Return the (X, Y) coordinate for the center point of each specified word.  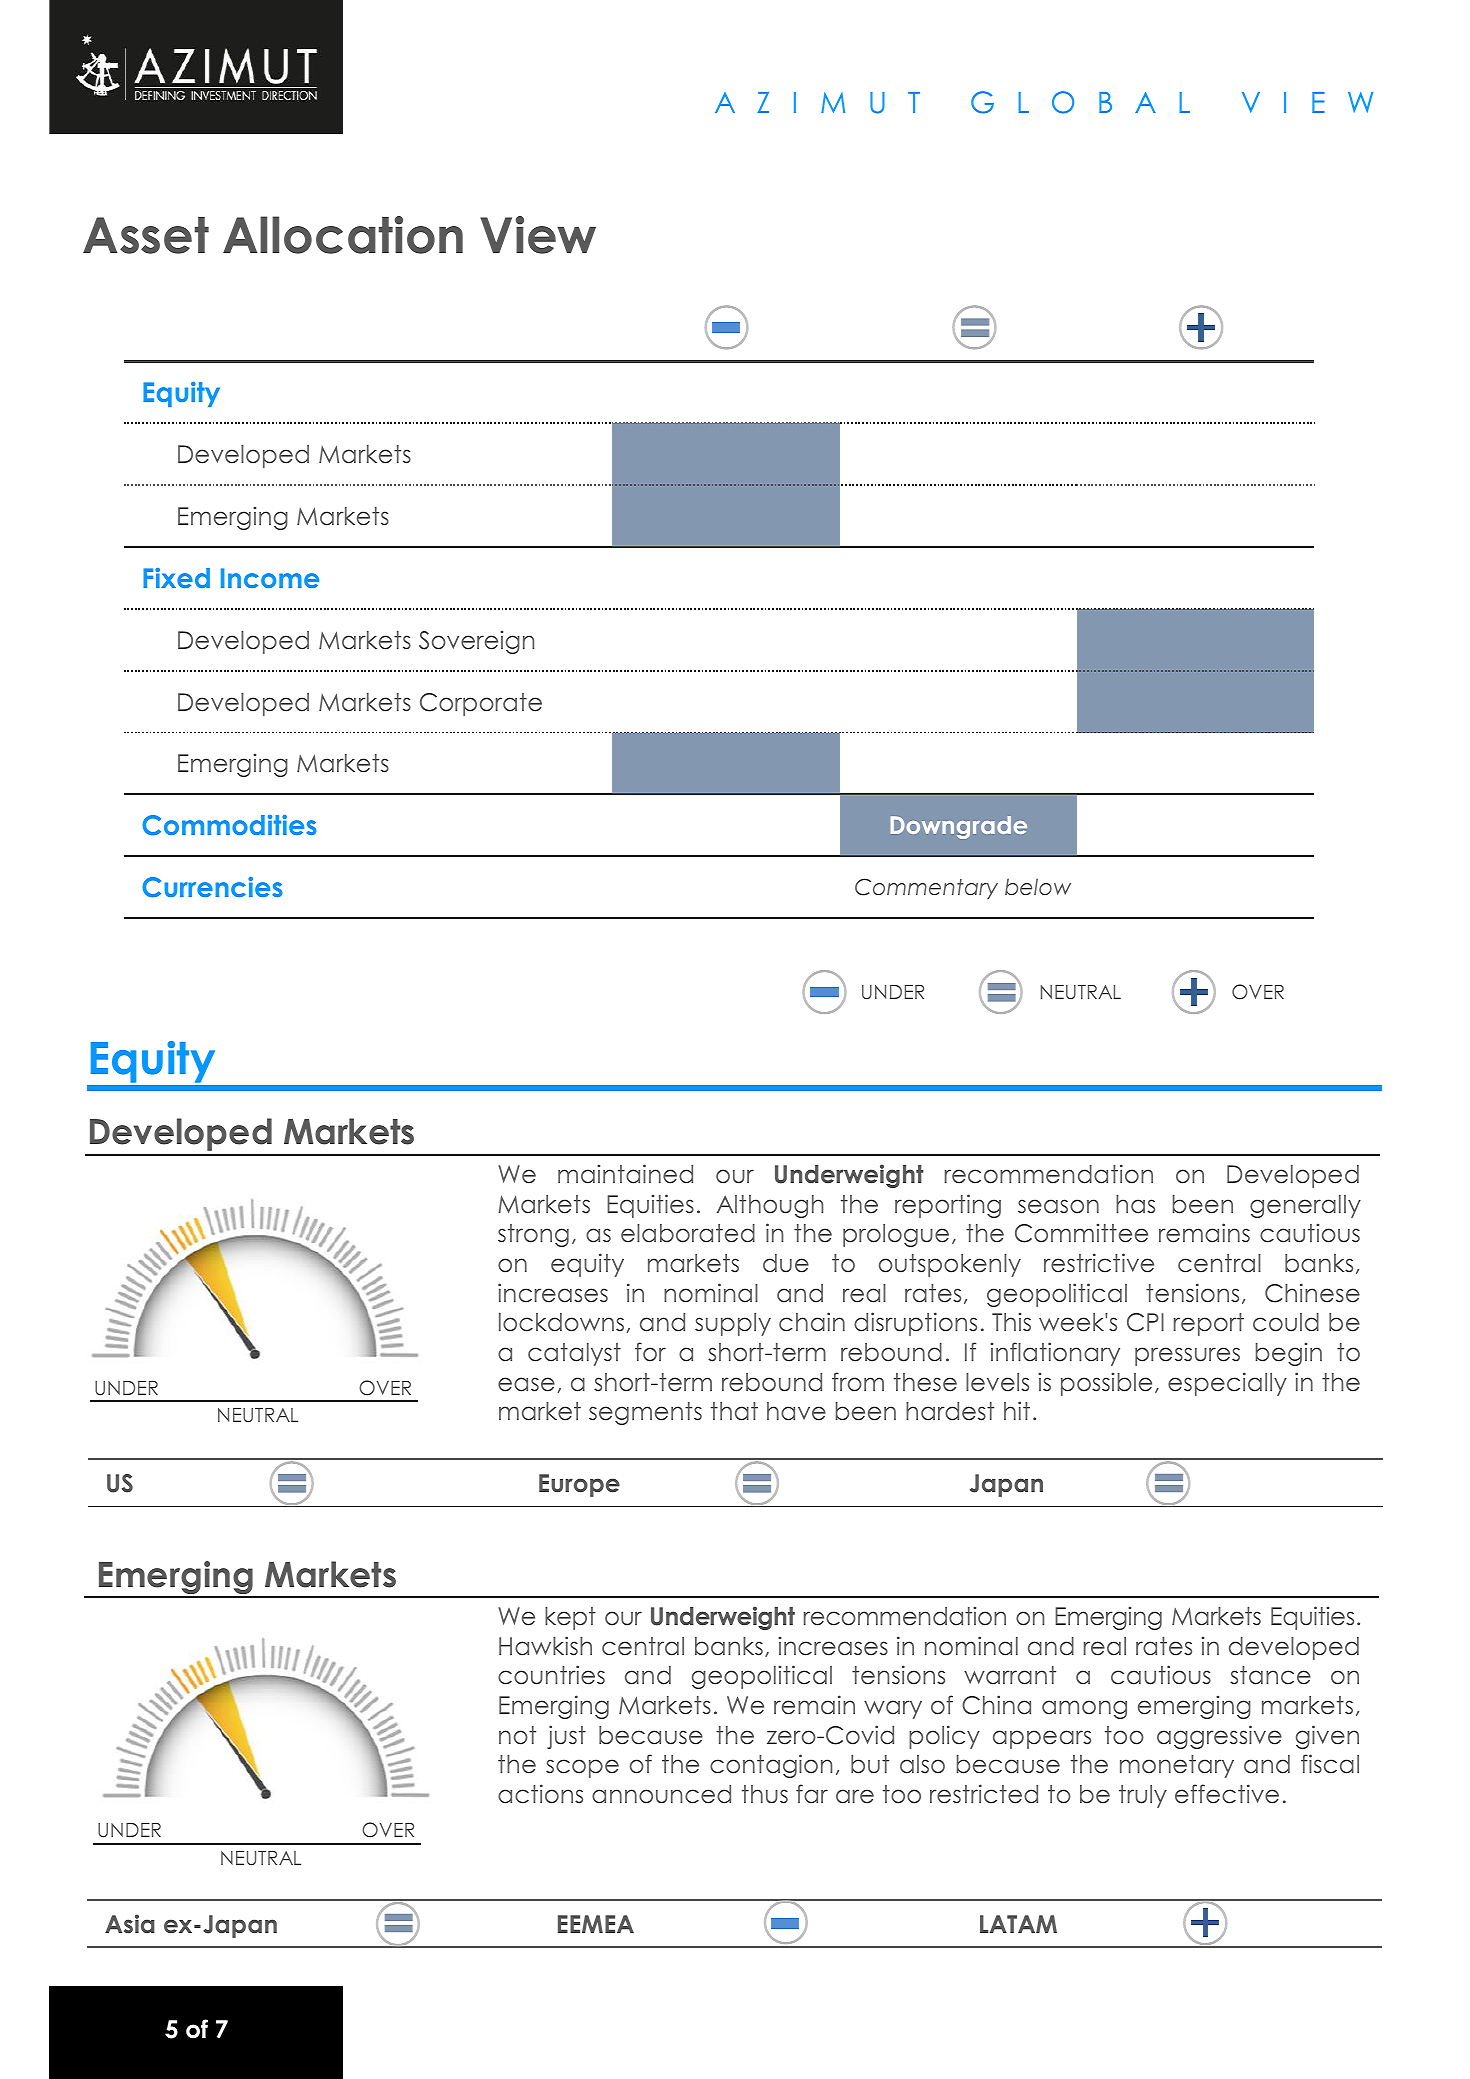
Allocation (343, 235)
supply (733, 1324)
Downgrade (959, 827)
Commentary (926, 888)
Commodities (229, 825)
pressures (1187, 1356)
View (538, 235)
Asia (130, 1924)
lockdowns (561, 1322)
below (1038, 886)
